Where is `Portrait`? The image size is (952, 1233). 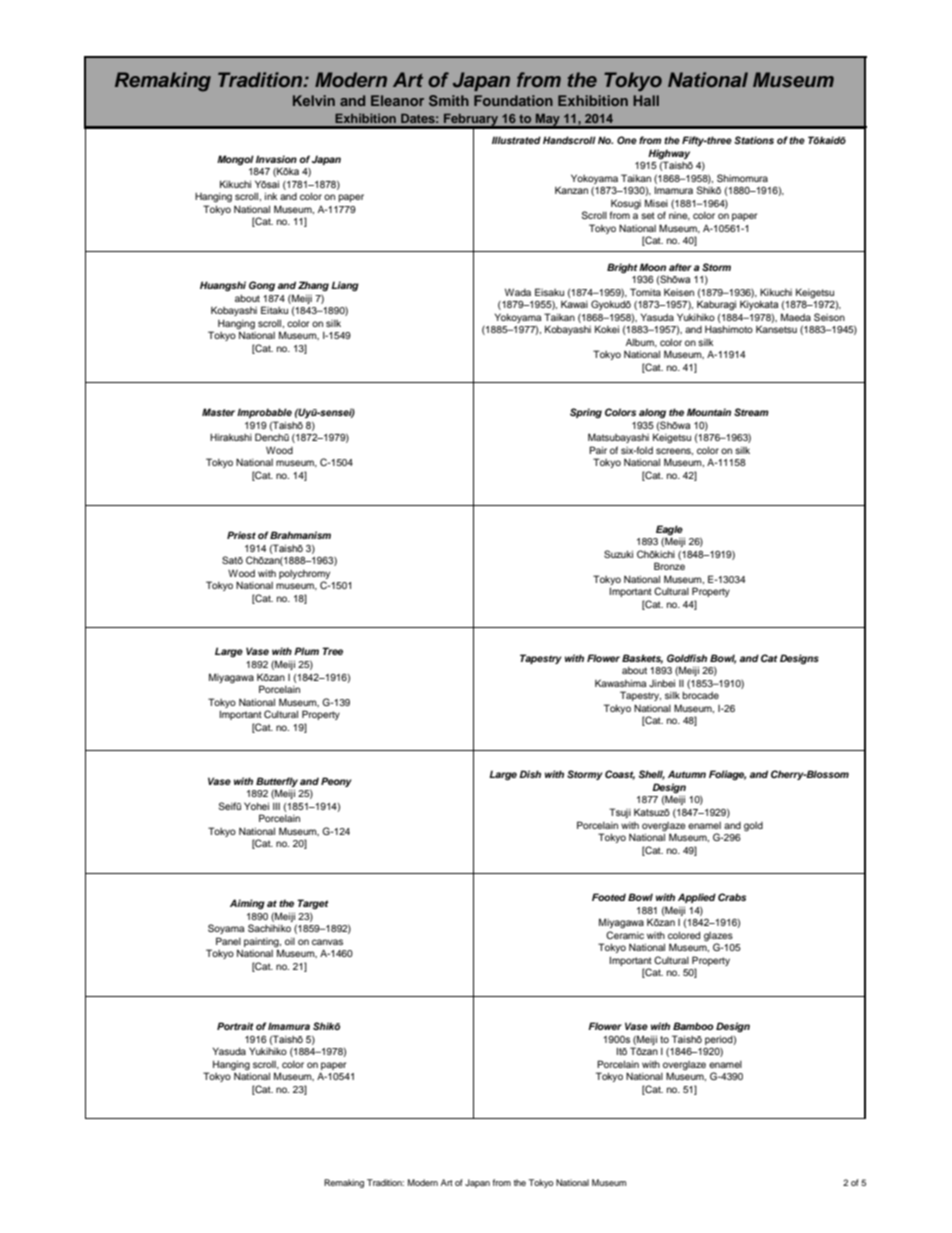
Portrait is located at coordinates (235, 1026).
